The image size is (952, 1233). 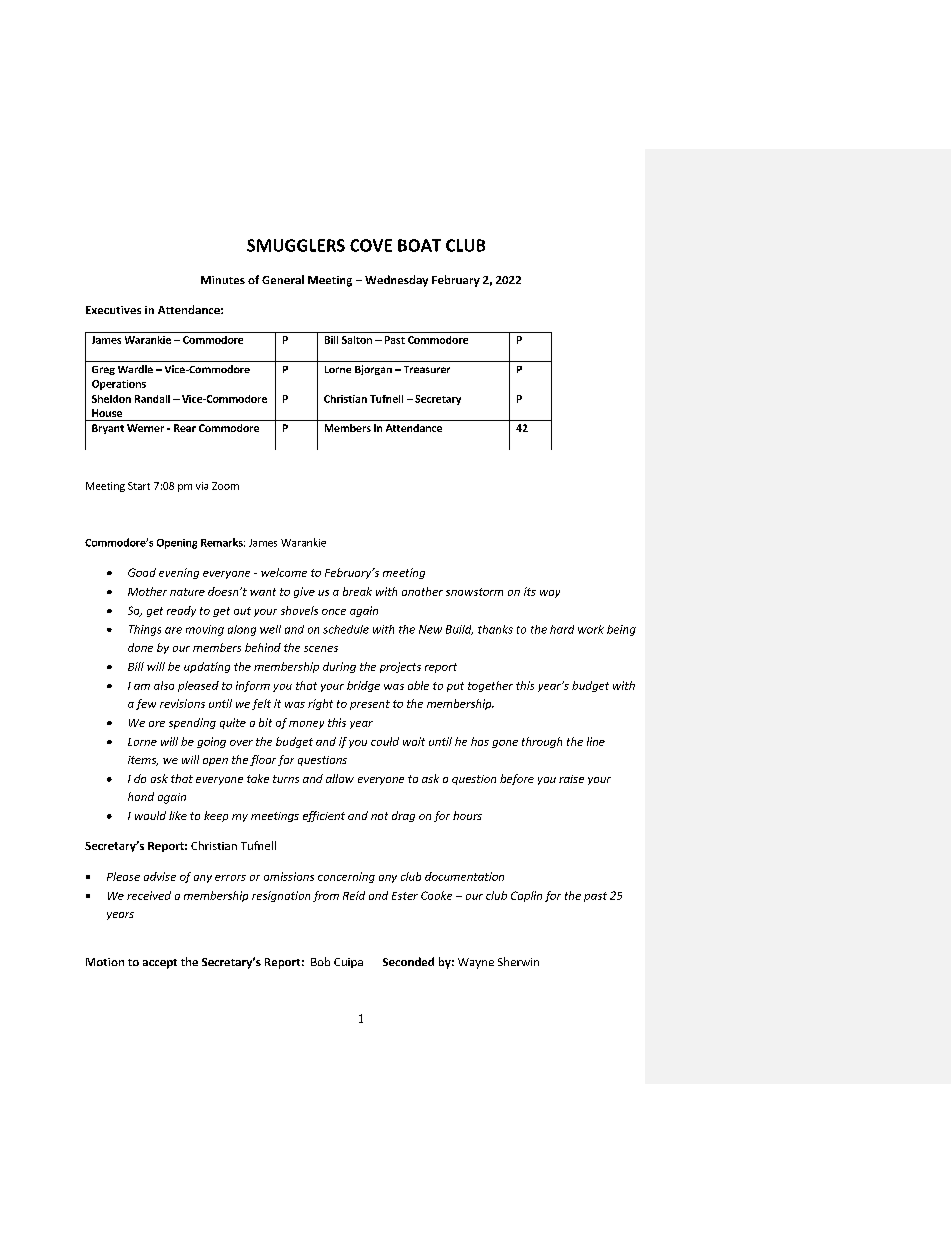 What do you see at coordinates (530, 591) in the document?
I see `its` at bounding box center [530, 591].
